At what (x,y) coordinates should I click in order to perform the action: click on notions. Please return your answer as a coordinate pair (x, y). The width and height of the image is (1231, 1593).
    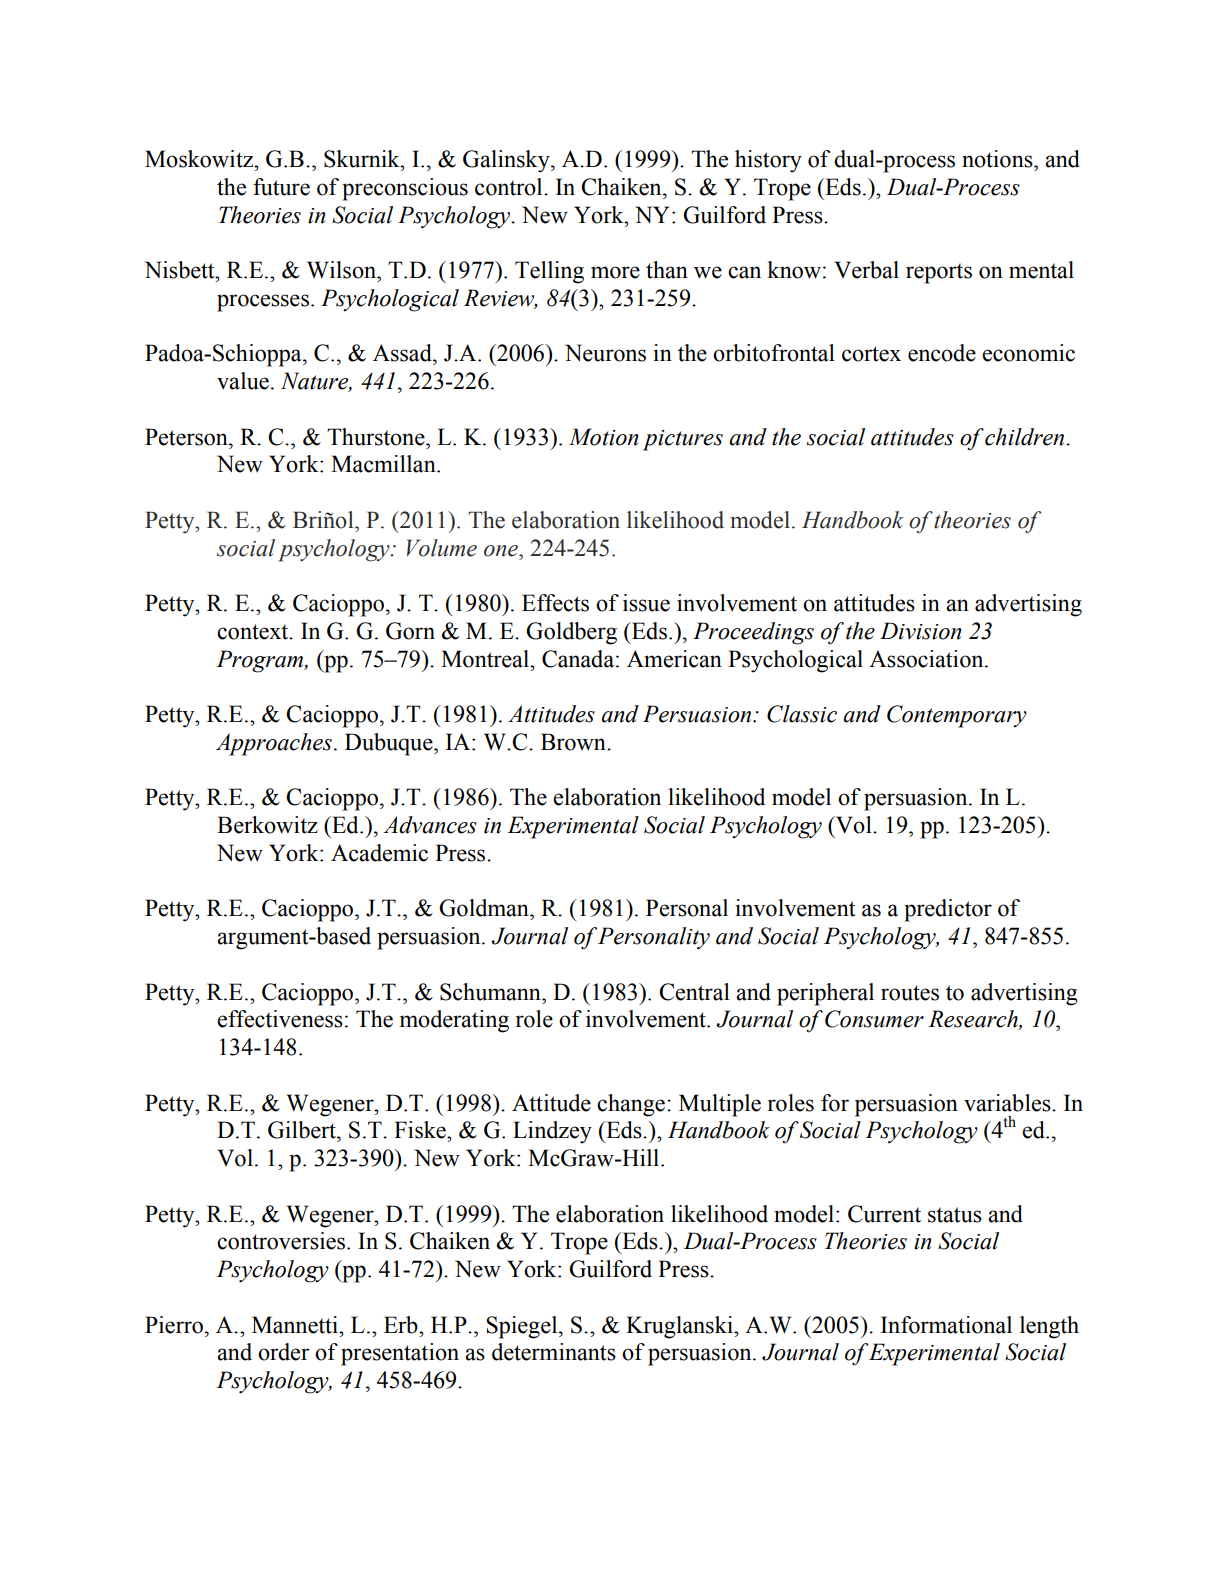
    Looking at the image, I should click on (998, 159).
